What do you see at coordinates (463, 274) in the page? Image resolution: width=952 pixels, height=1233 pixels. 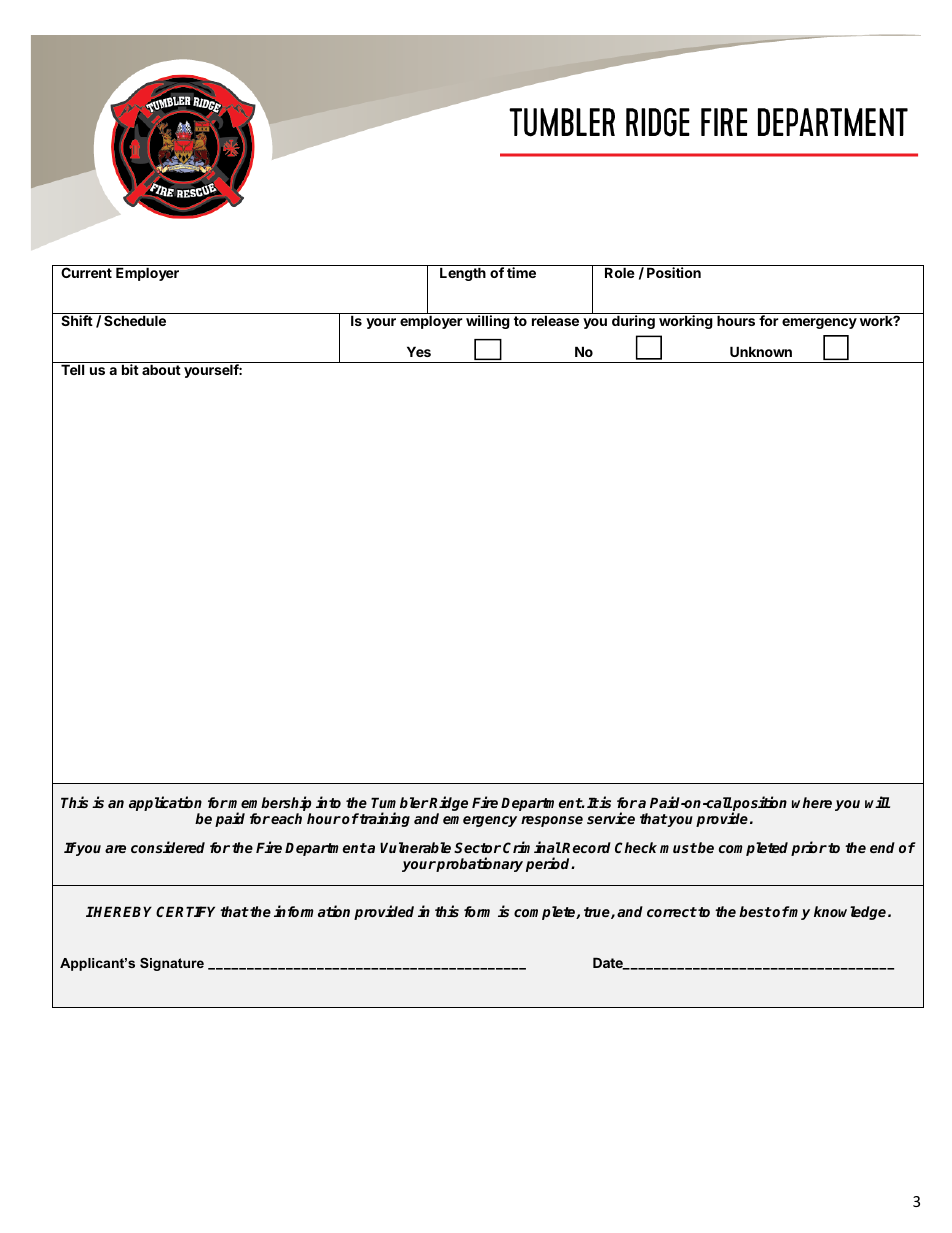 I see `Length` at bounding box center [463, 274].
